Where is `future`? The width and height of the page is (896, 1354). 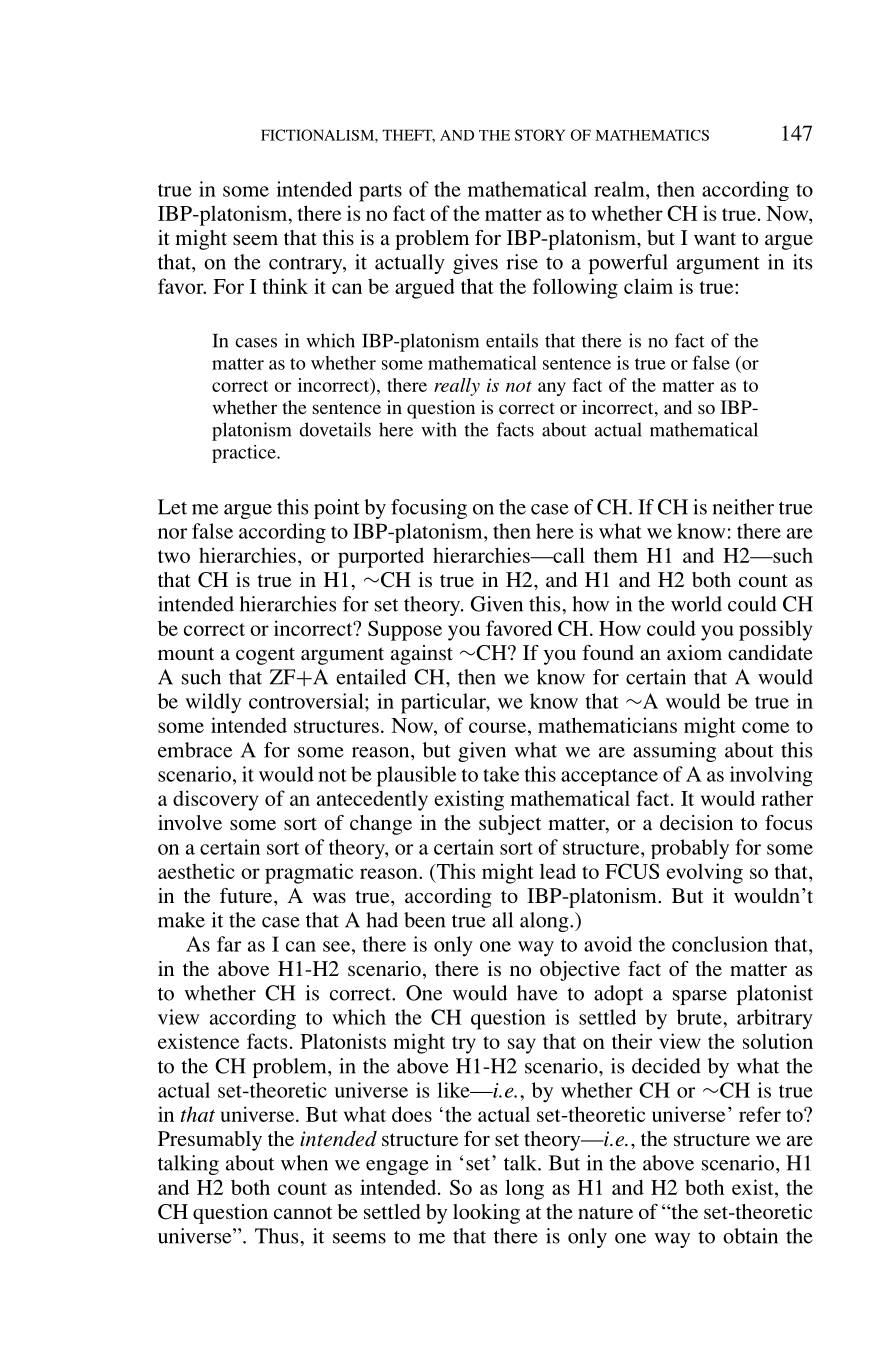
future is located at coordinates (247, 895).
